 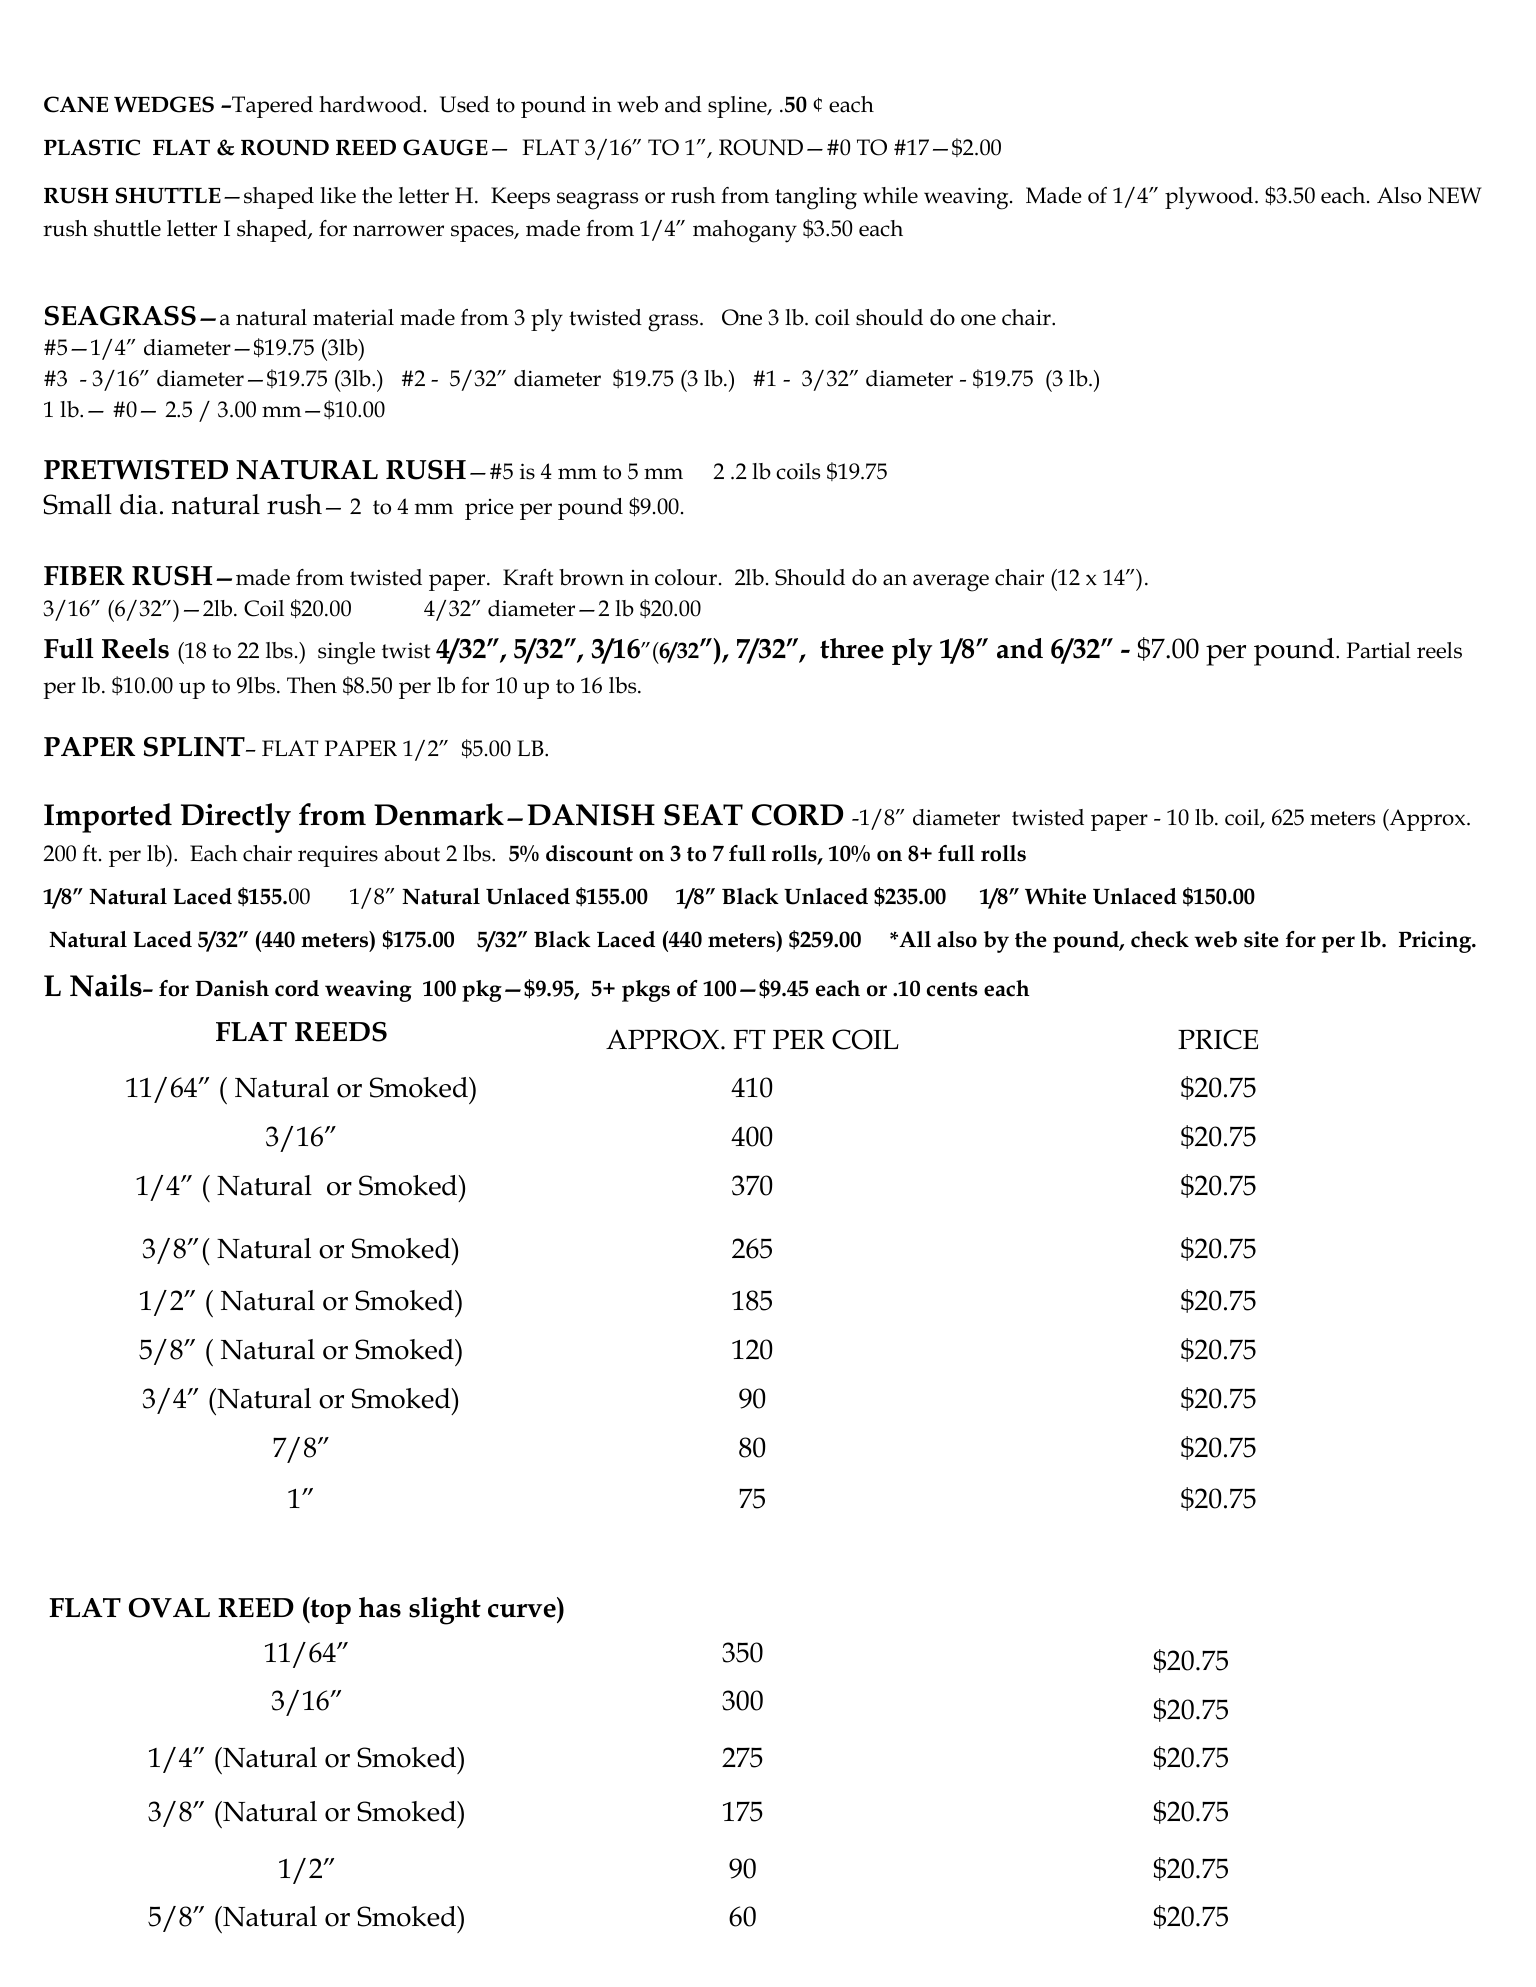 I want to click on Partial, so click(x=1379, y=650).
